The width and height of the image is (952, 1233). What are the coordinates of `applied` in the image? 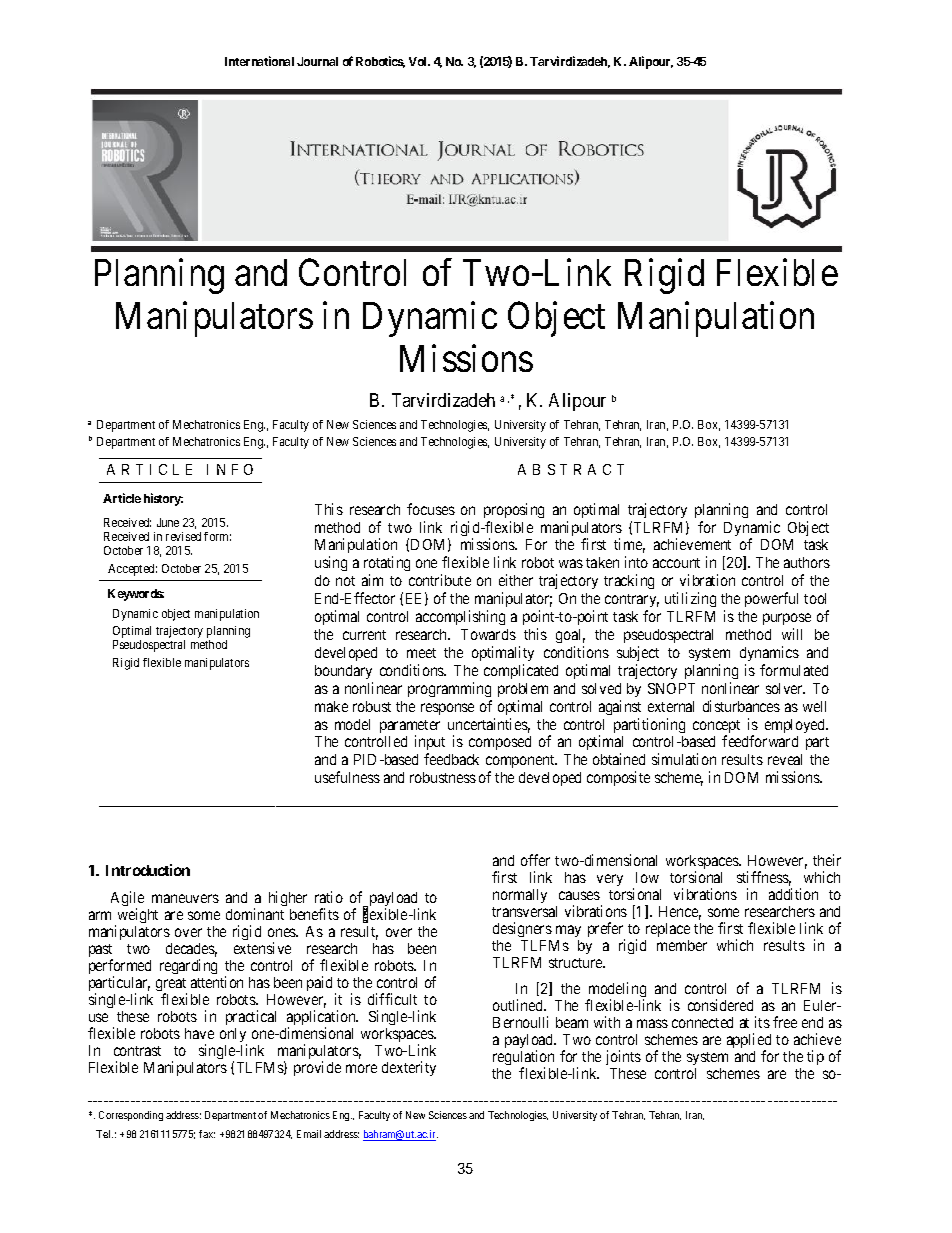 It's located at (749, 1042).
